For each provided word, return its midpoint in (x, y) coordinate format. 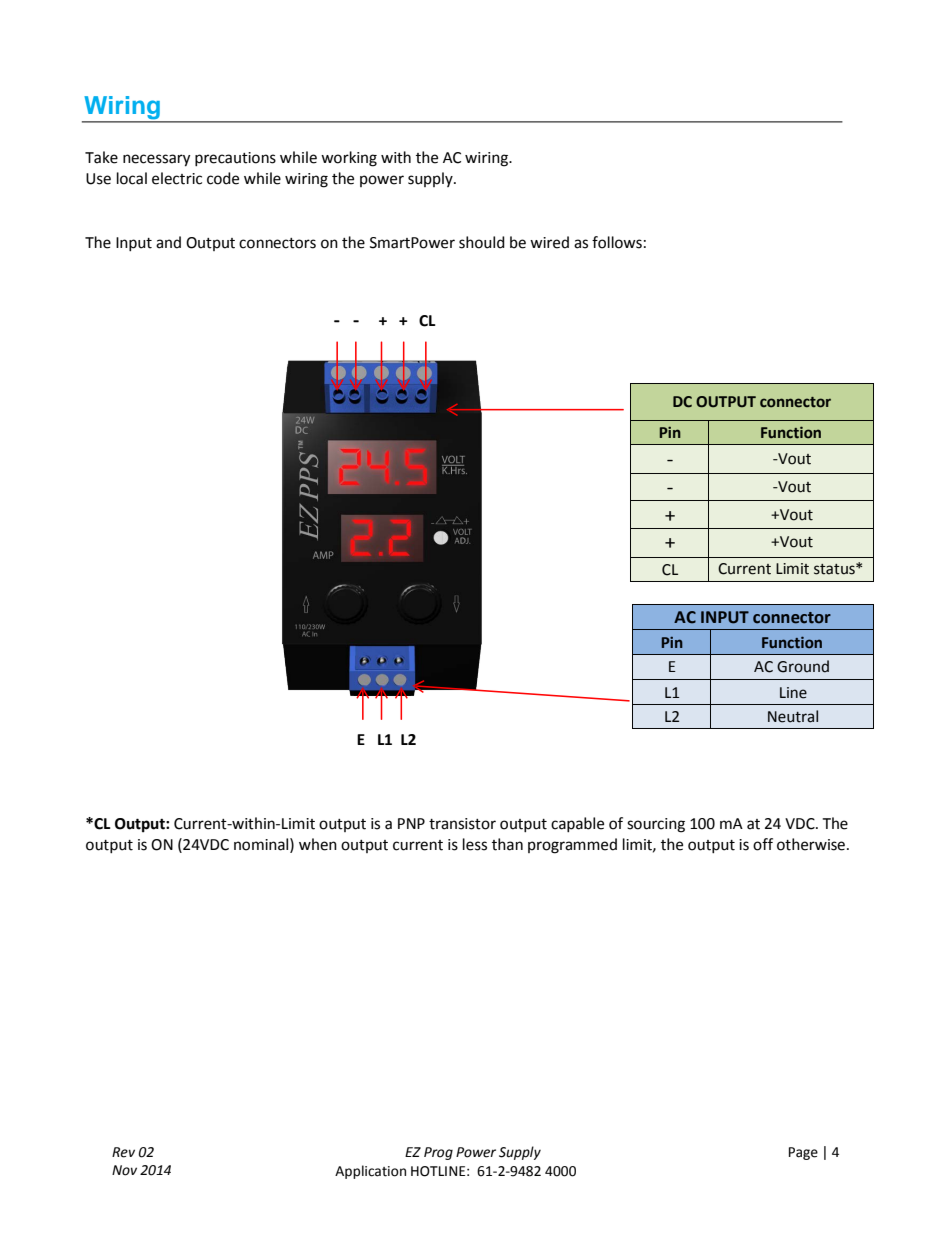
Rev (123, 1152)
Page (803, 1153)
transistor (462, 824)
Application (370, 1172)
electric (177, 178)
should (482, 242)
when (318, 844)
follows (617, 242)
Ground (803, 666)
